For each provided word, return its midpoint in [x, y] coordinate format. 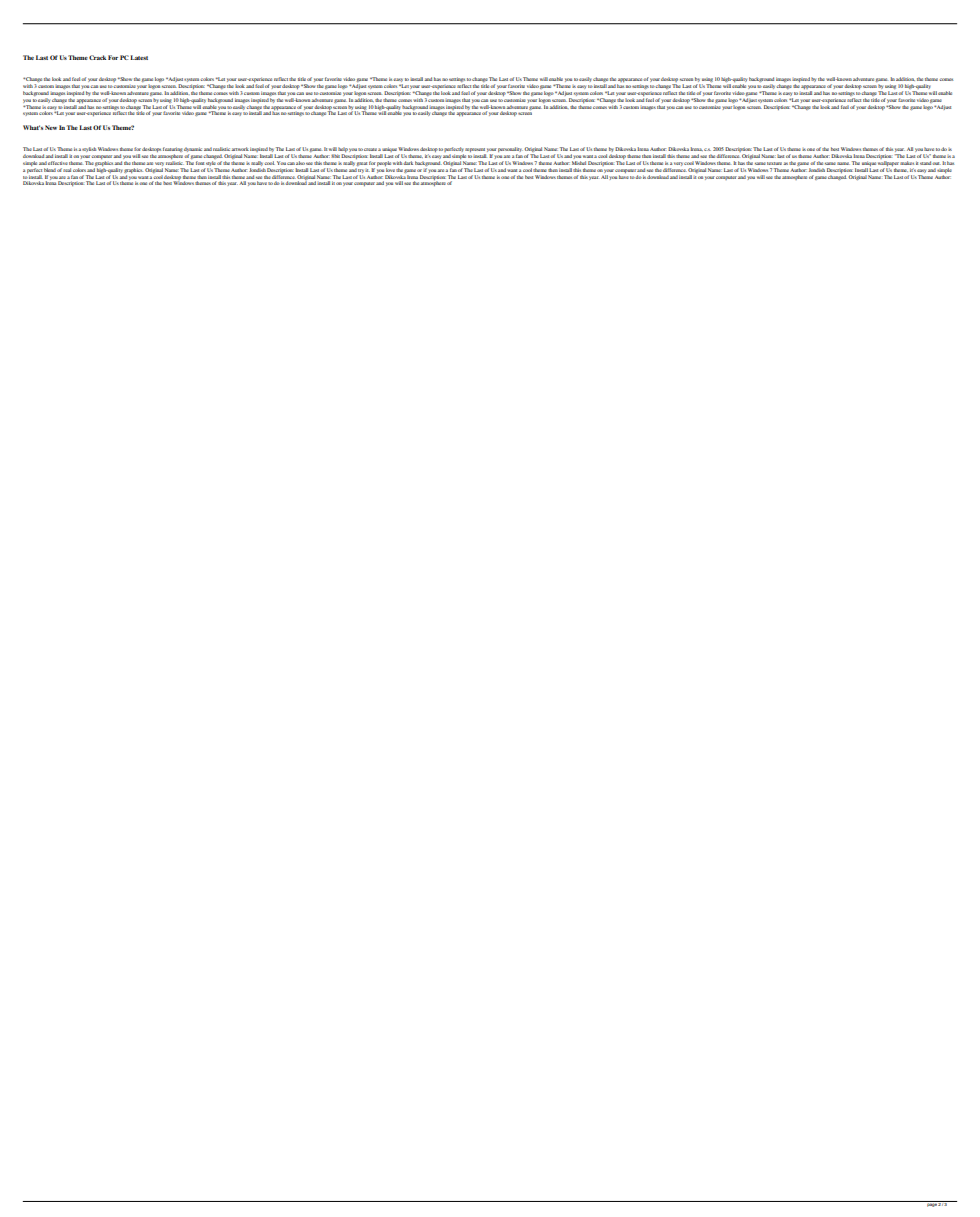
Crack [97, 57]
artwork [240, 149]
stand [926, 163]
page [931, 1204]
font [200, 163]
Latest [139, 57]
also [300, 163]
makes [907, 163]
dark [408, 163]
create [370, 149]
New [51, 127]
